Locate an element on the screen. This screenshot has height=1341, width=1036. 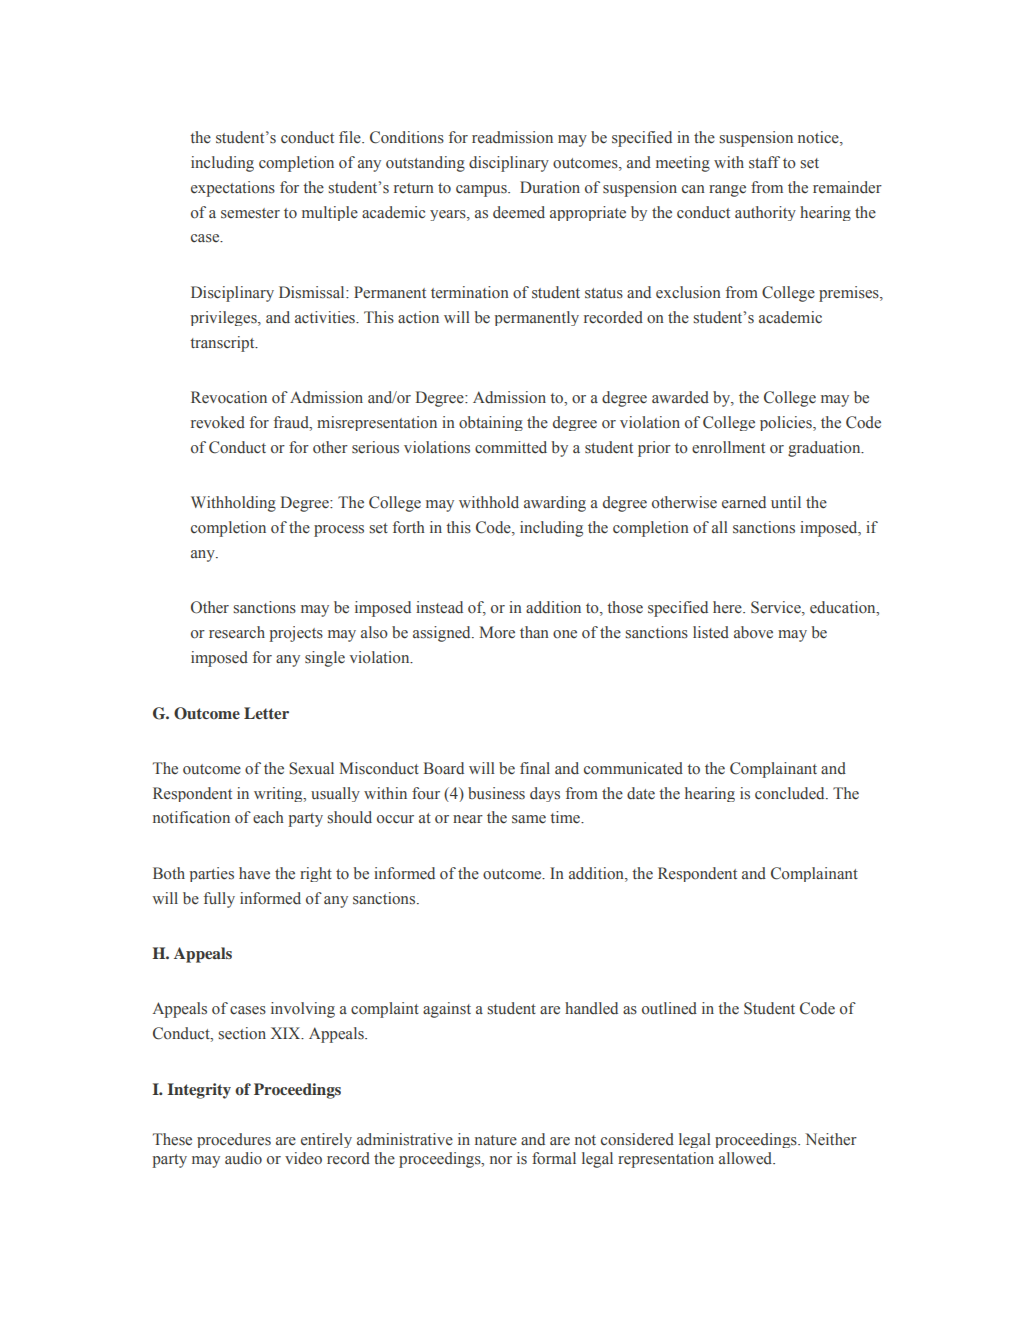
concluded is located at coordinates (791, 793).
